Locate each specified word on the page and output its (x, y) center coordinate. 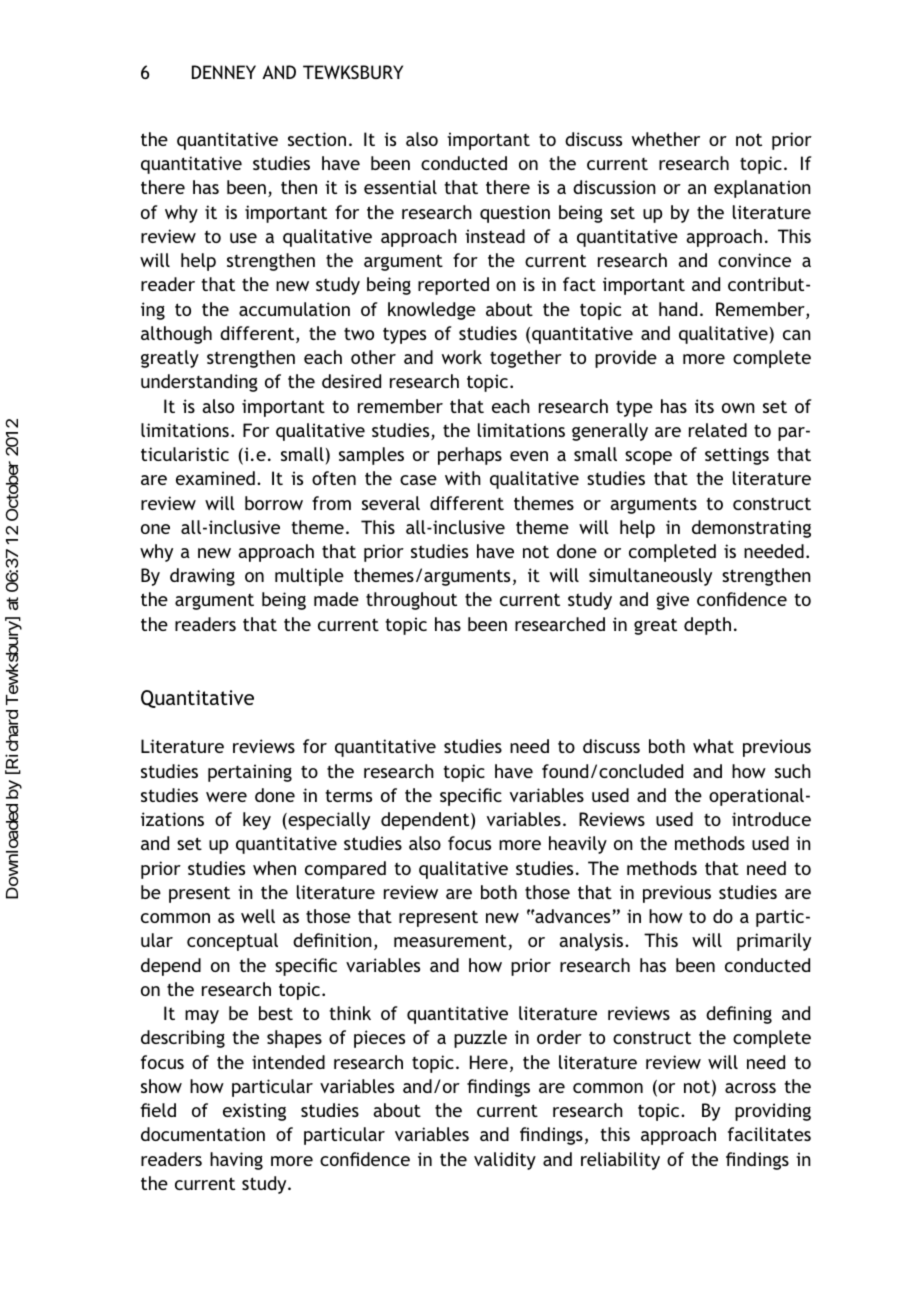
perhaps (470, 456)
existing (254, 1112)
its (704, 406)
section (317, 139)
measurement (451, 942)
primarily (774, 942)
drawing (202, 577)
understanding (199, 383)
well (258, 916)
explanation (762, 189)
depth (707, 626)
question (515, 214)
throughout (411, 601)
